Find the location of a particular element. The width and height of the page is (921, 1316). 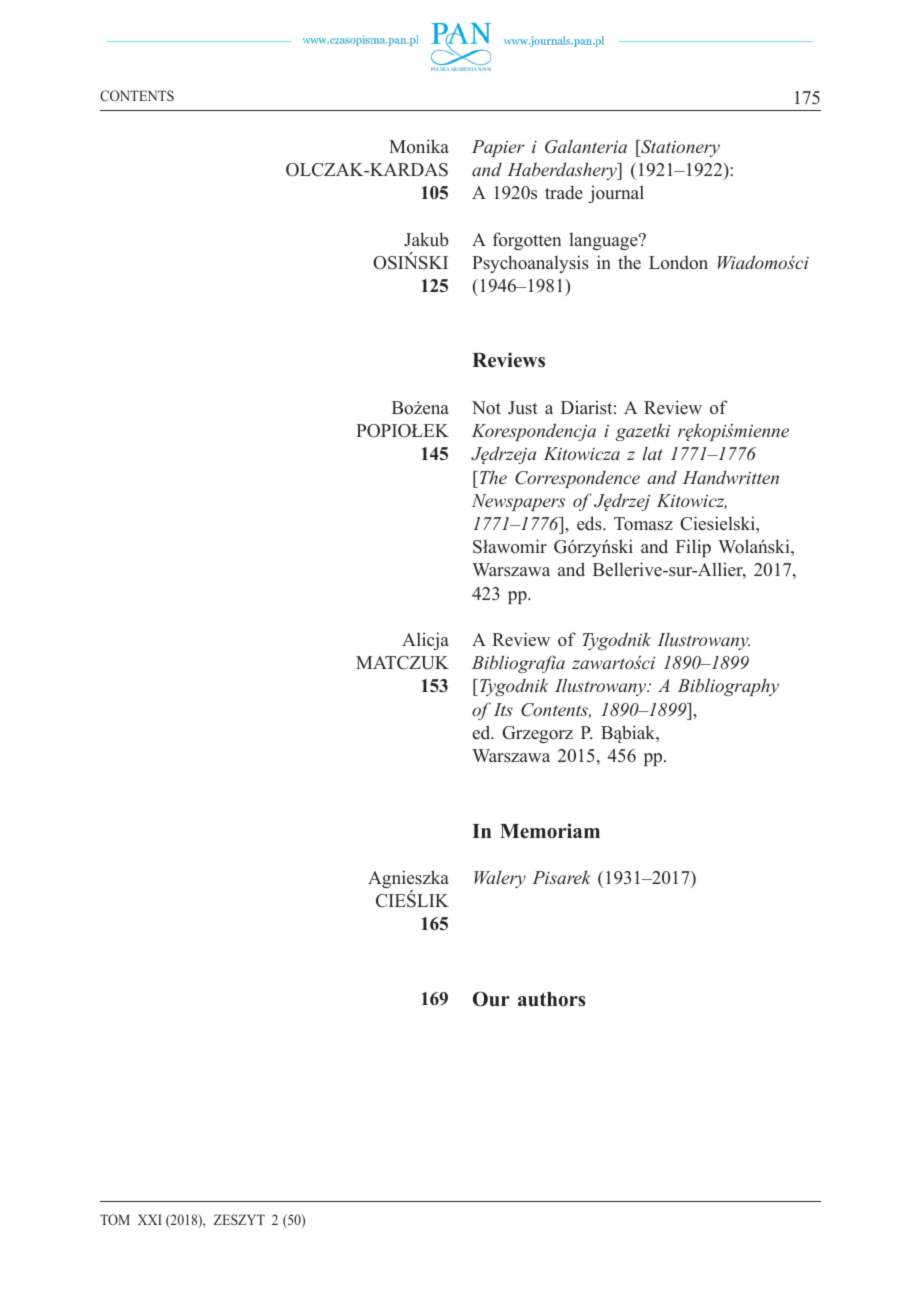

Not is located at coordinates (486, 408).
